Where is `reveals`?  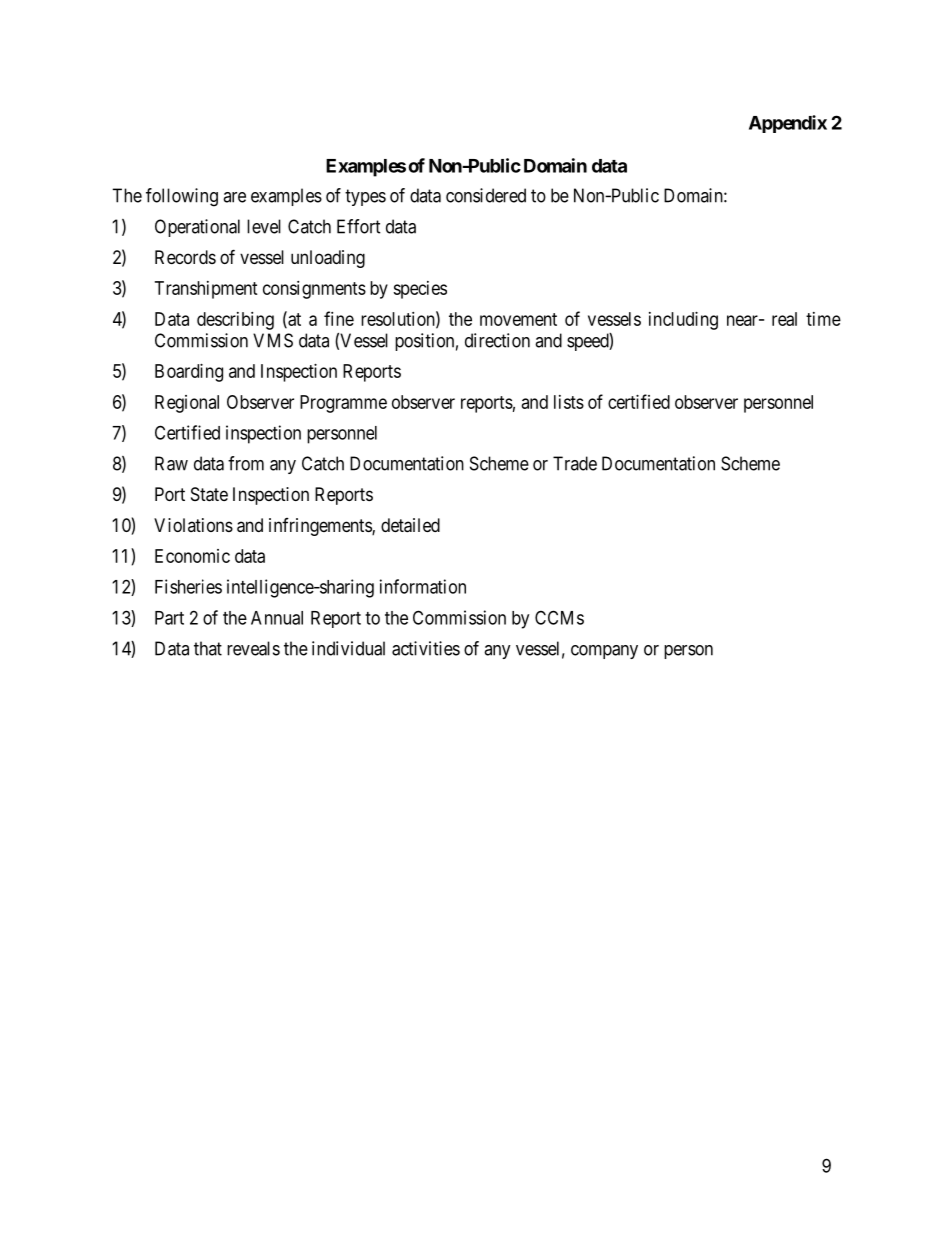
reveals is located at coordinates (253, 648).
